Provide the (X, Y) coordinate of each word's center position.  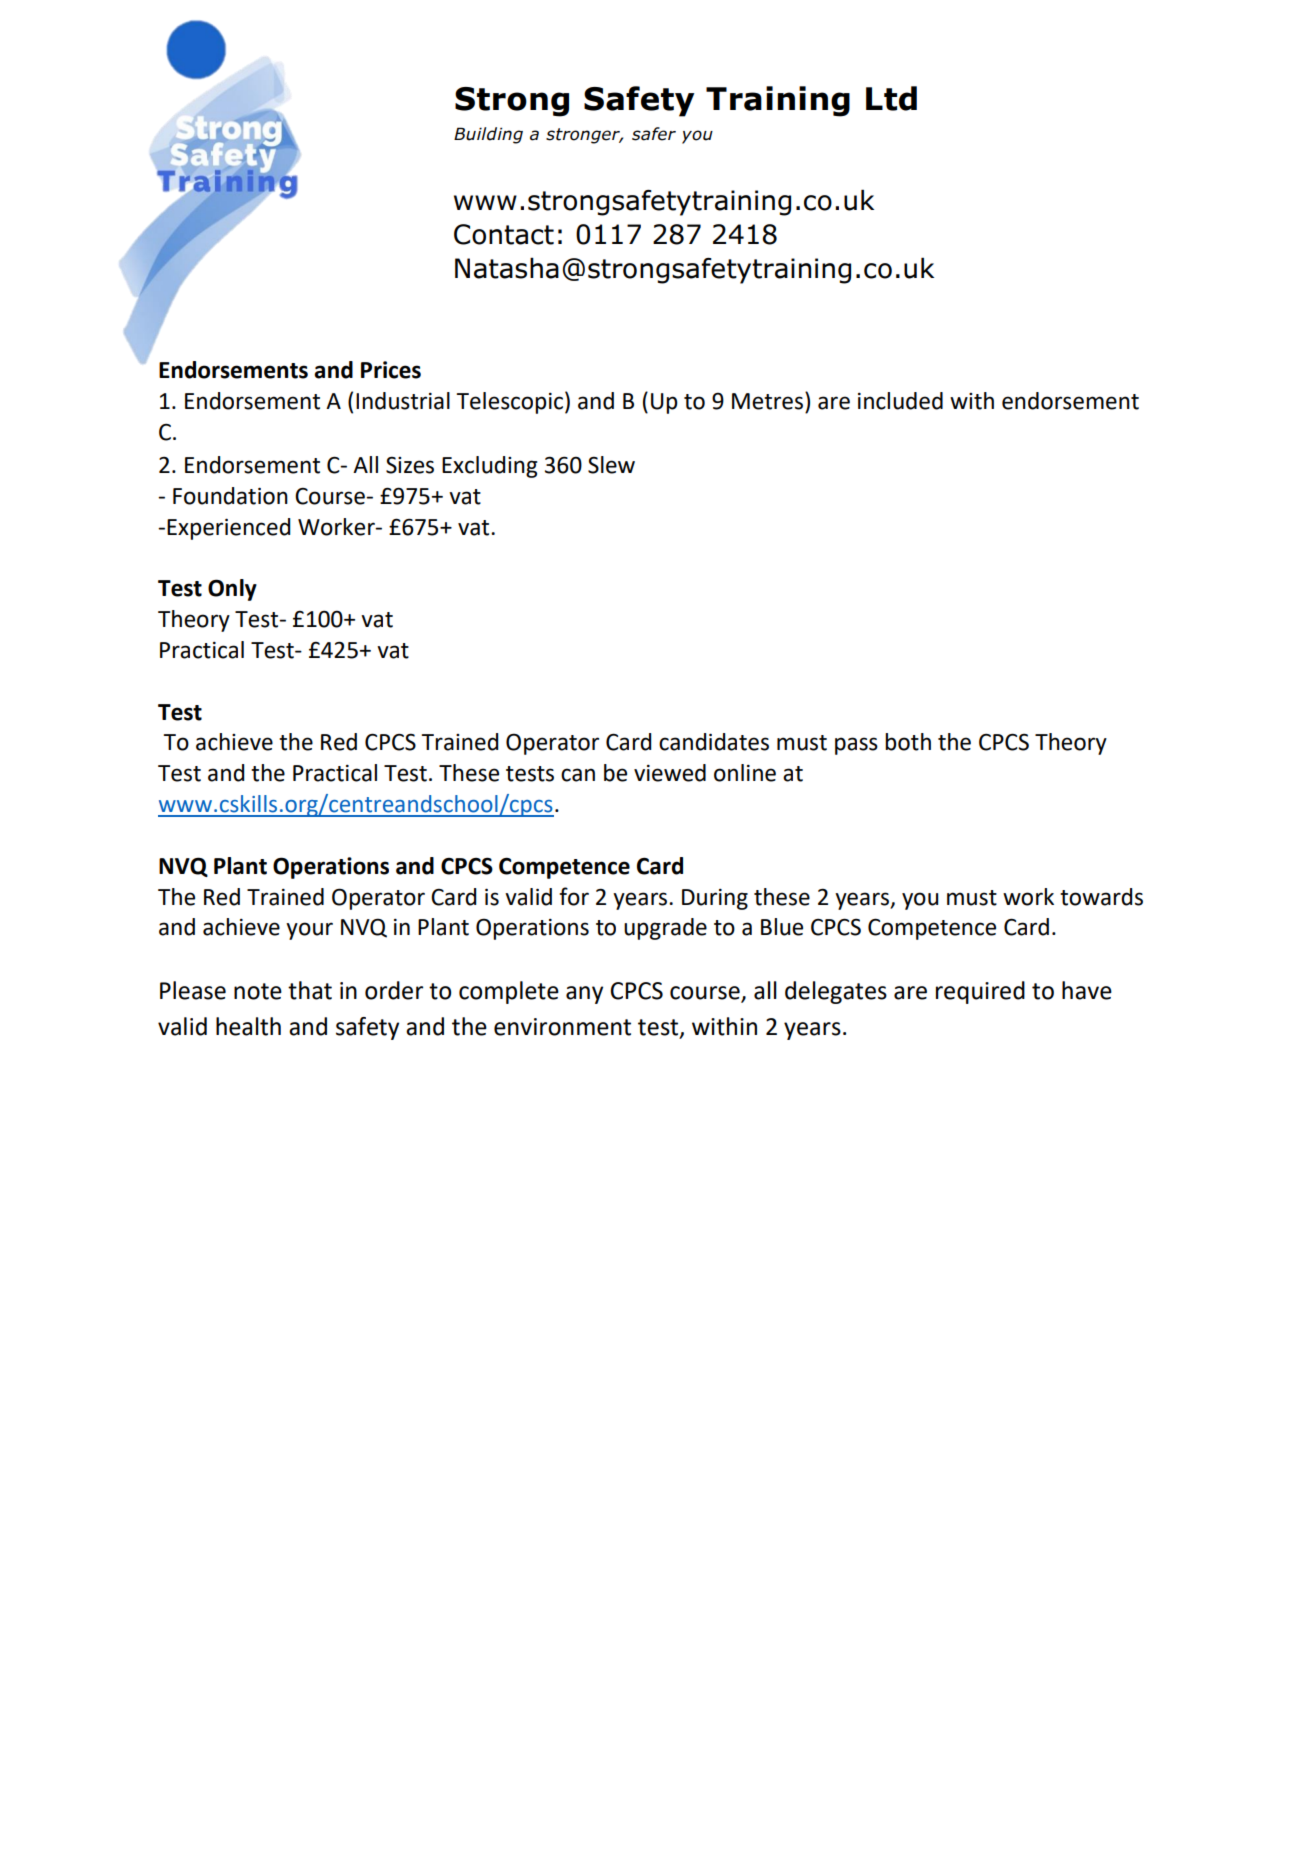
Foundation (230, 496)
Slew (611, 465)
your (309, 931)
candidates (714, 742)
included (900, 401)
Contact (504, 234)
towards (1101, 897)
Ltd (891, 98)
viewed (670, 773)
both (908, 742)
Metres (767, 401)
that (310, 990)
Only (232, 590)
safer (654, 134)
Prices (391, 370)
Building (488, 135)
